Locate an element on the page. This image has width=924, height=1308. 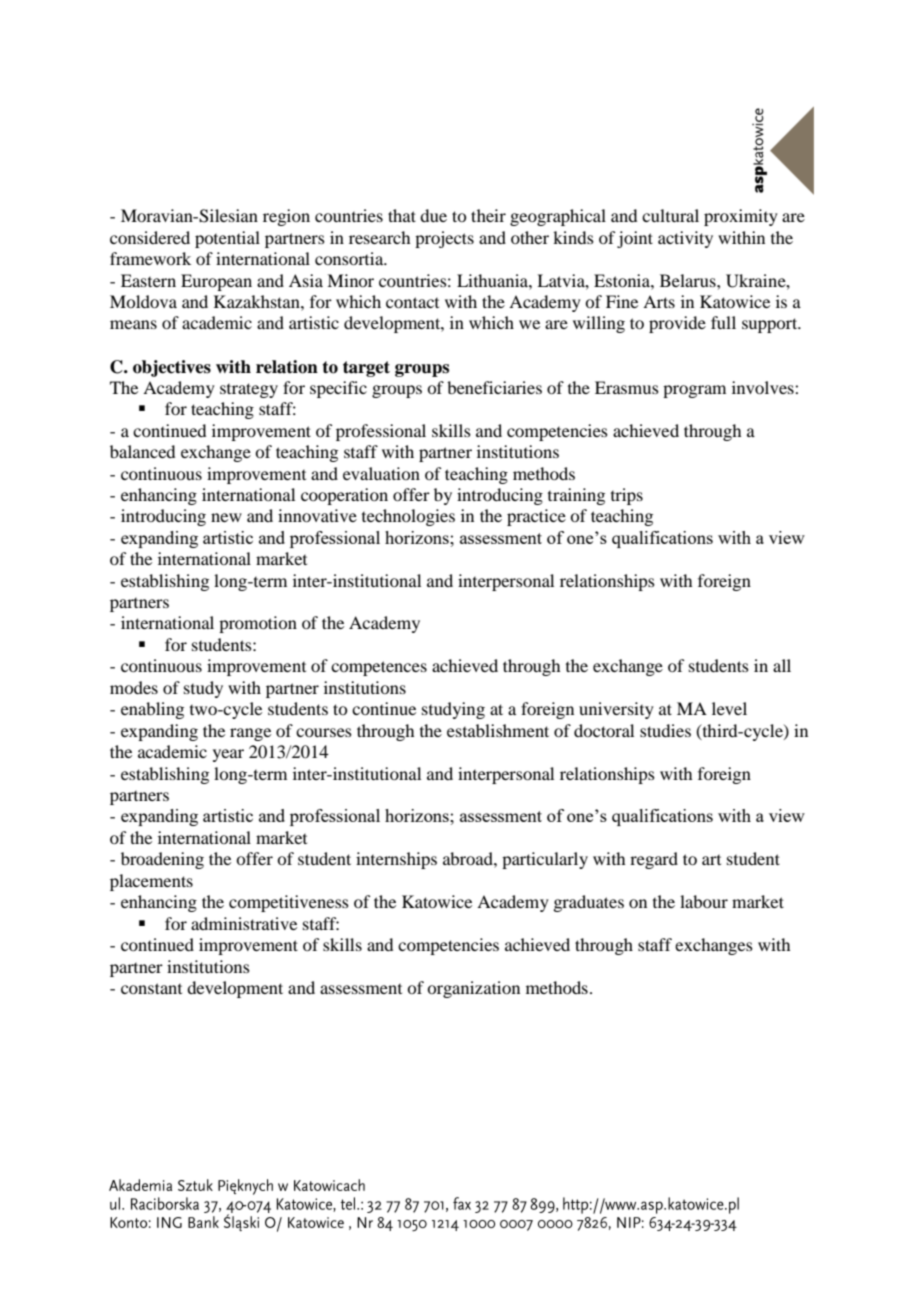
organization is located at coordinates (473, 989).
